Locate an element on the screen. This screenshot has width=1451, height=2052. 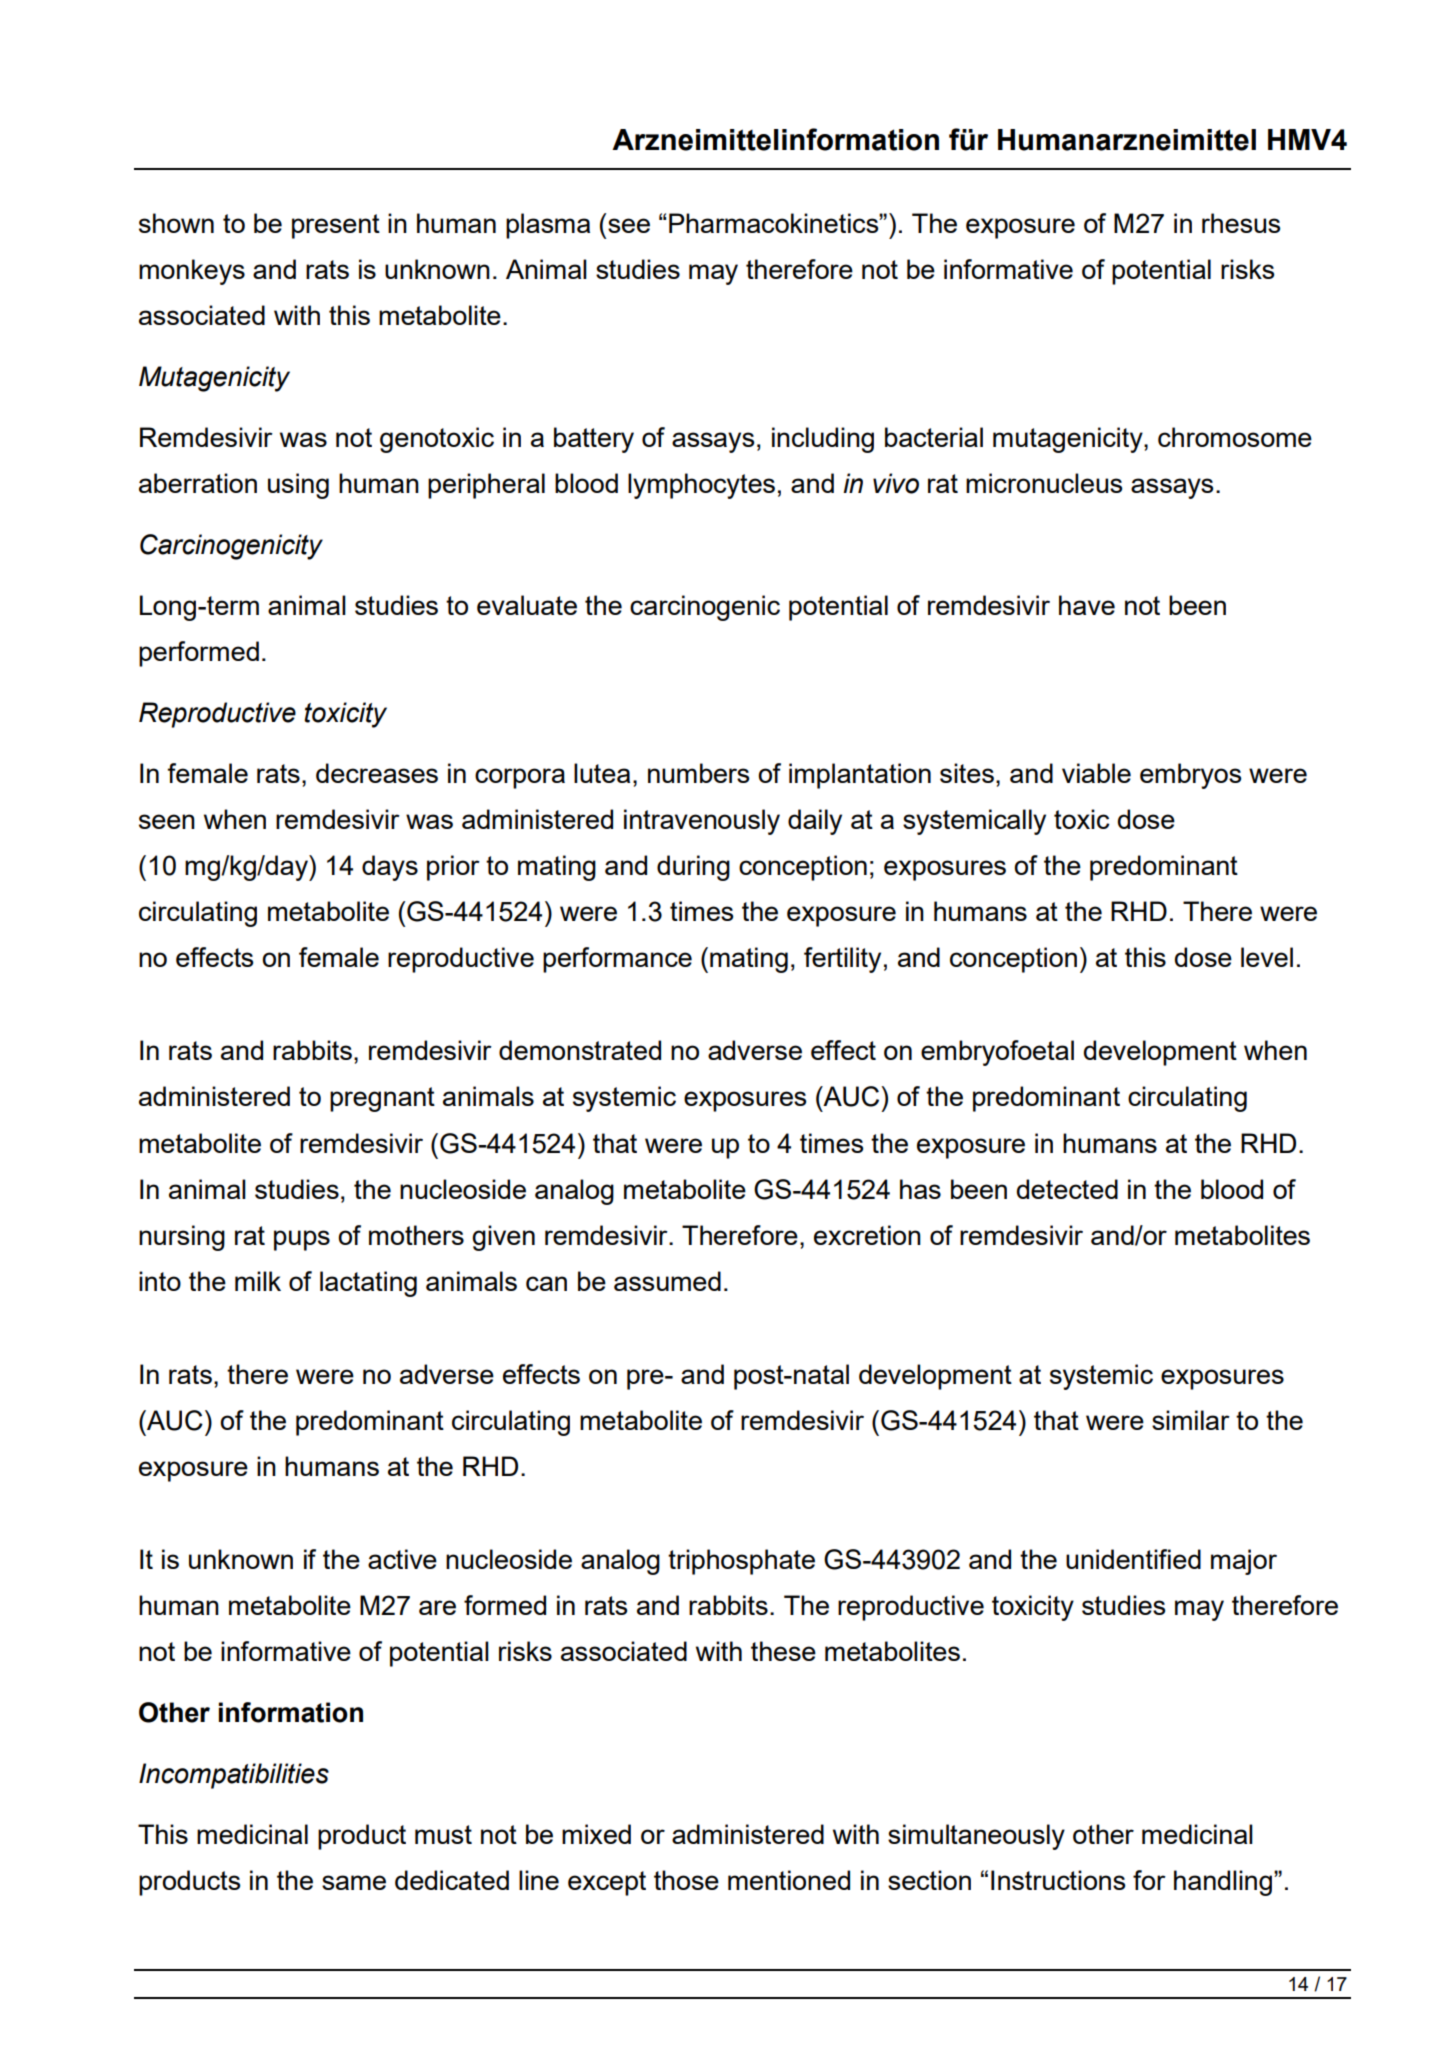
plasma is located at coordinates (548, 226).
